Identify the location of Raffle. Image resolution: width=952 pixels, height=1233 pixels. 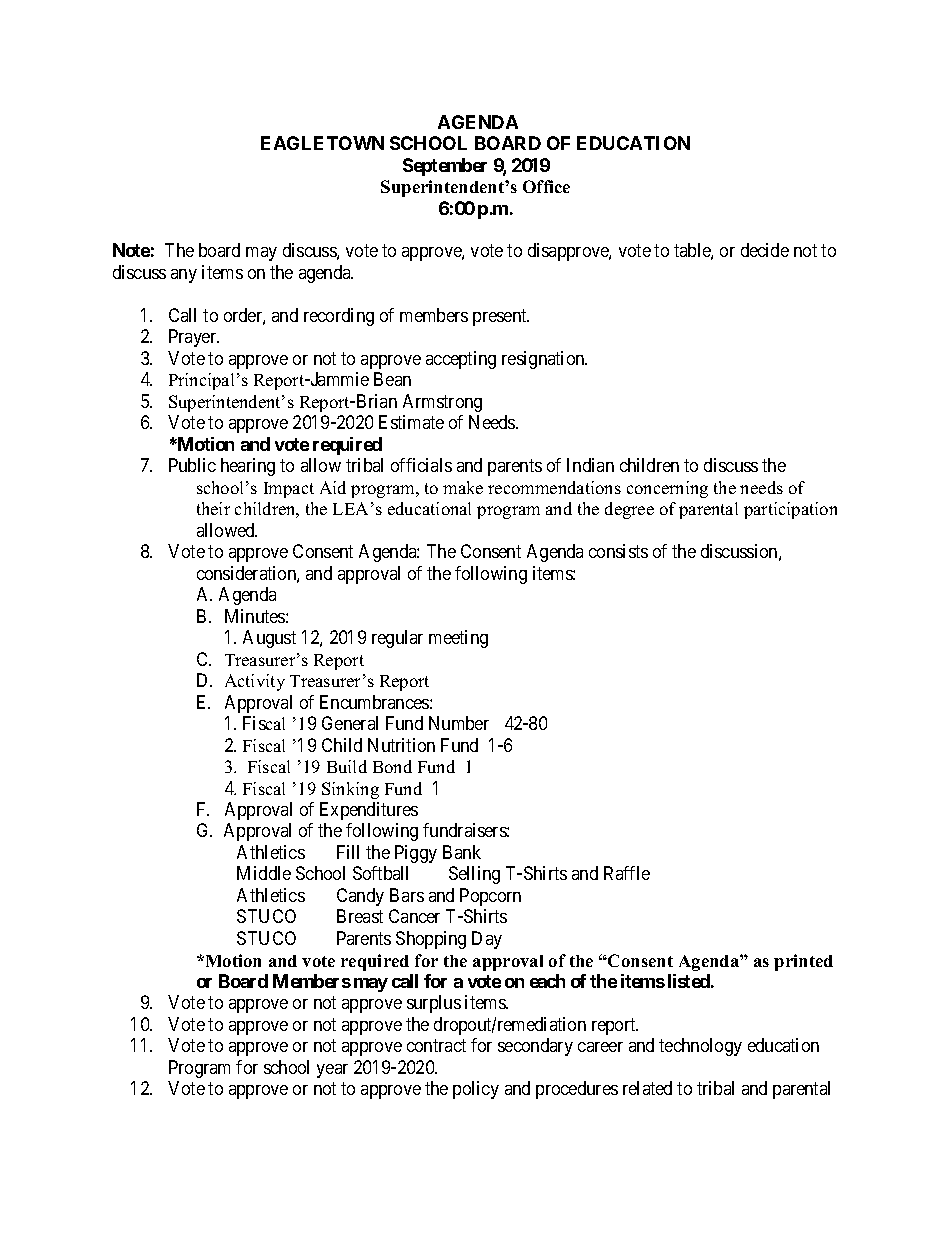
(627, 873).
